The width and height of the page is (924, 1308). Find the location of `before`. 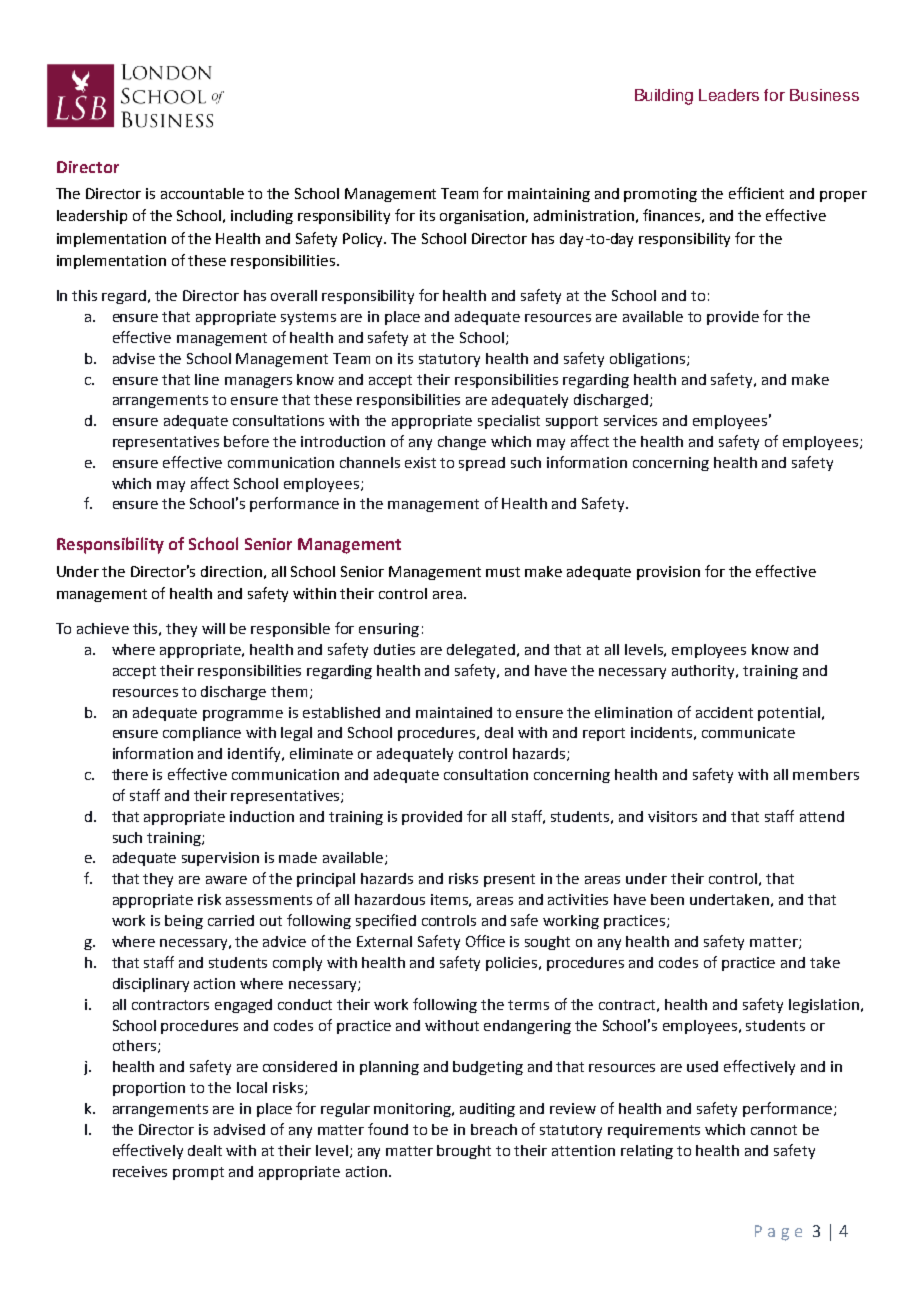

before is located at coordinates (246, 441).
